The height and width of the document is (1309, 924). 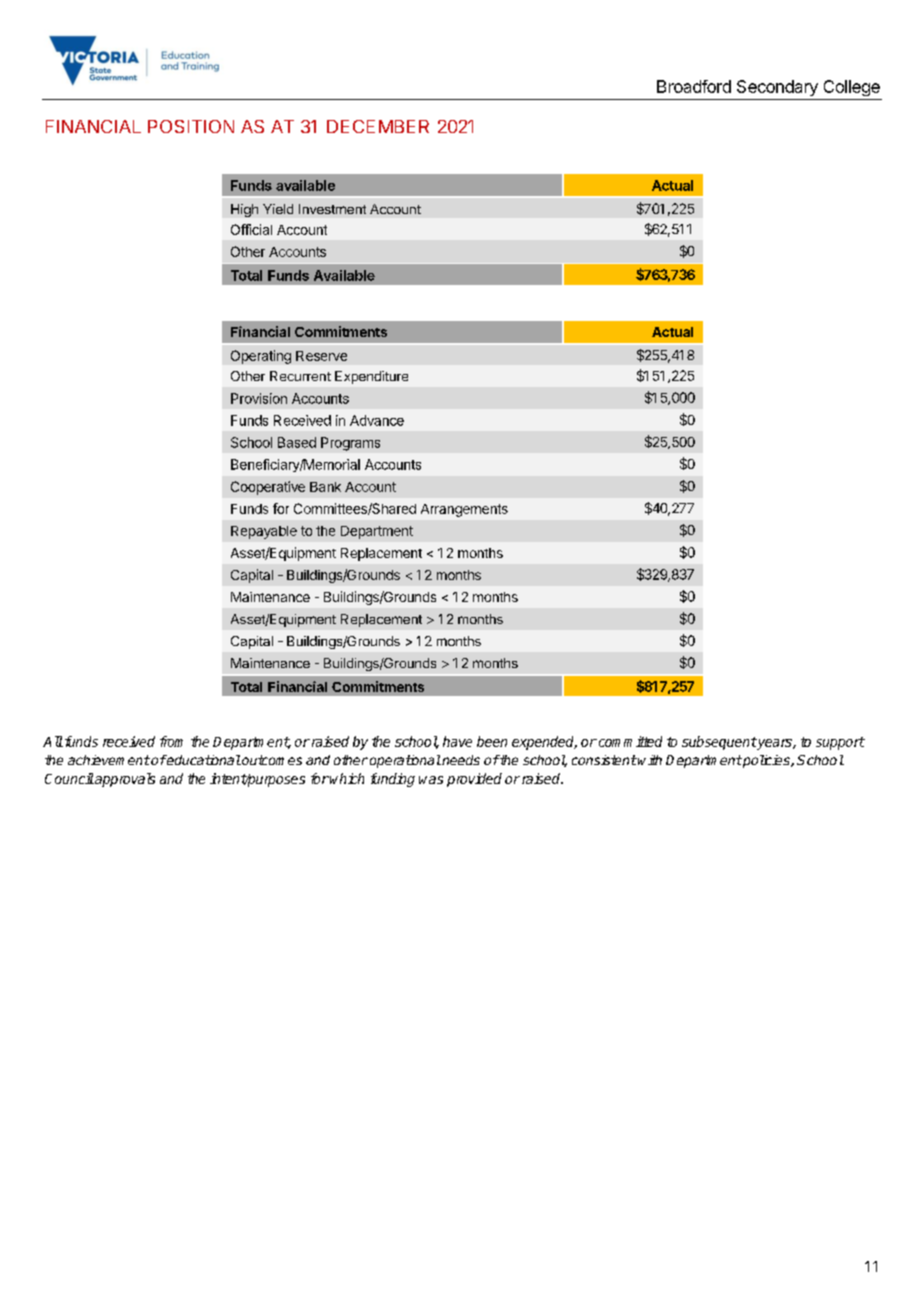 I want to click on POSITION, so click(x=191, y=126).
